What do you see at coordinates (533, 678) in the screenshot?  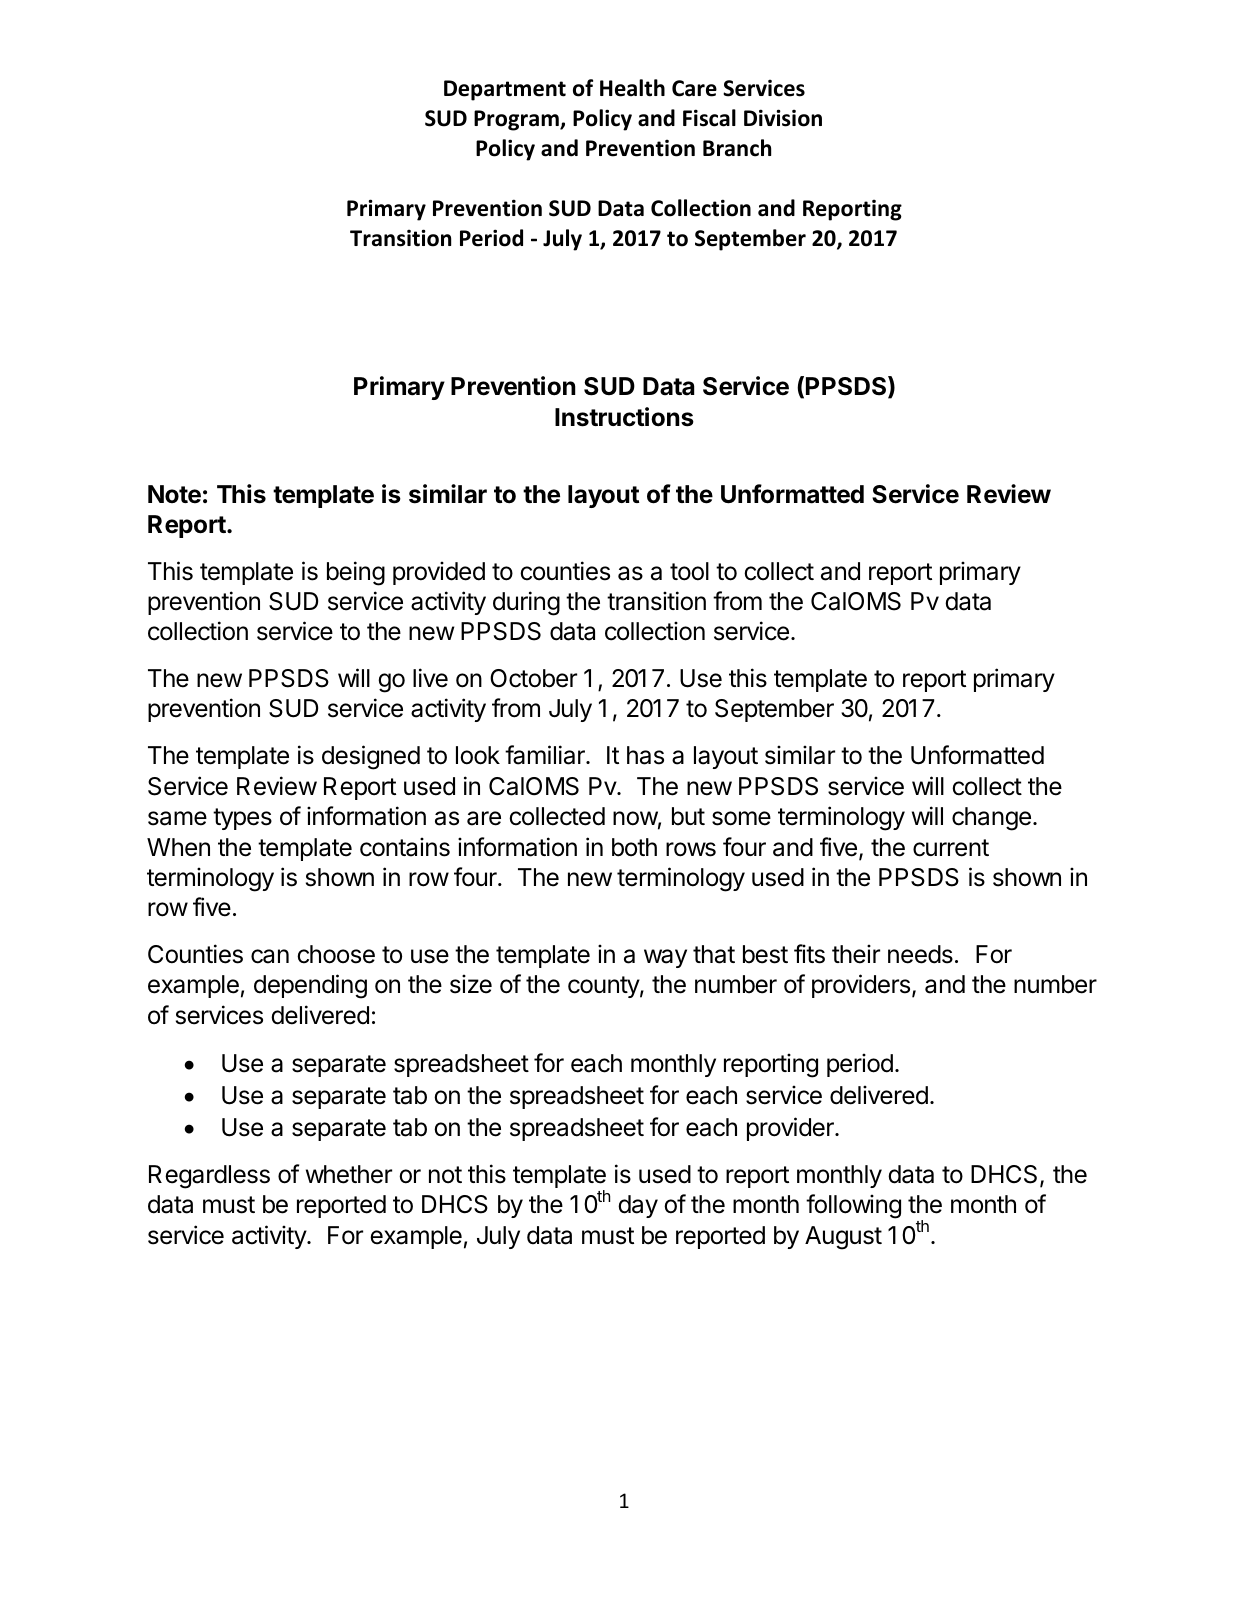 I see `October` at bounding box center [533, 678].
